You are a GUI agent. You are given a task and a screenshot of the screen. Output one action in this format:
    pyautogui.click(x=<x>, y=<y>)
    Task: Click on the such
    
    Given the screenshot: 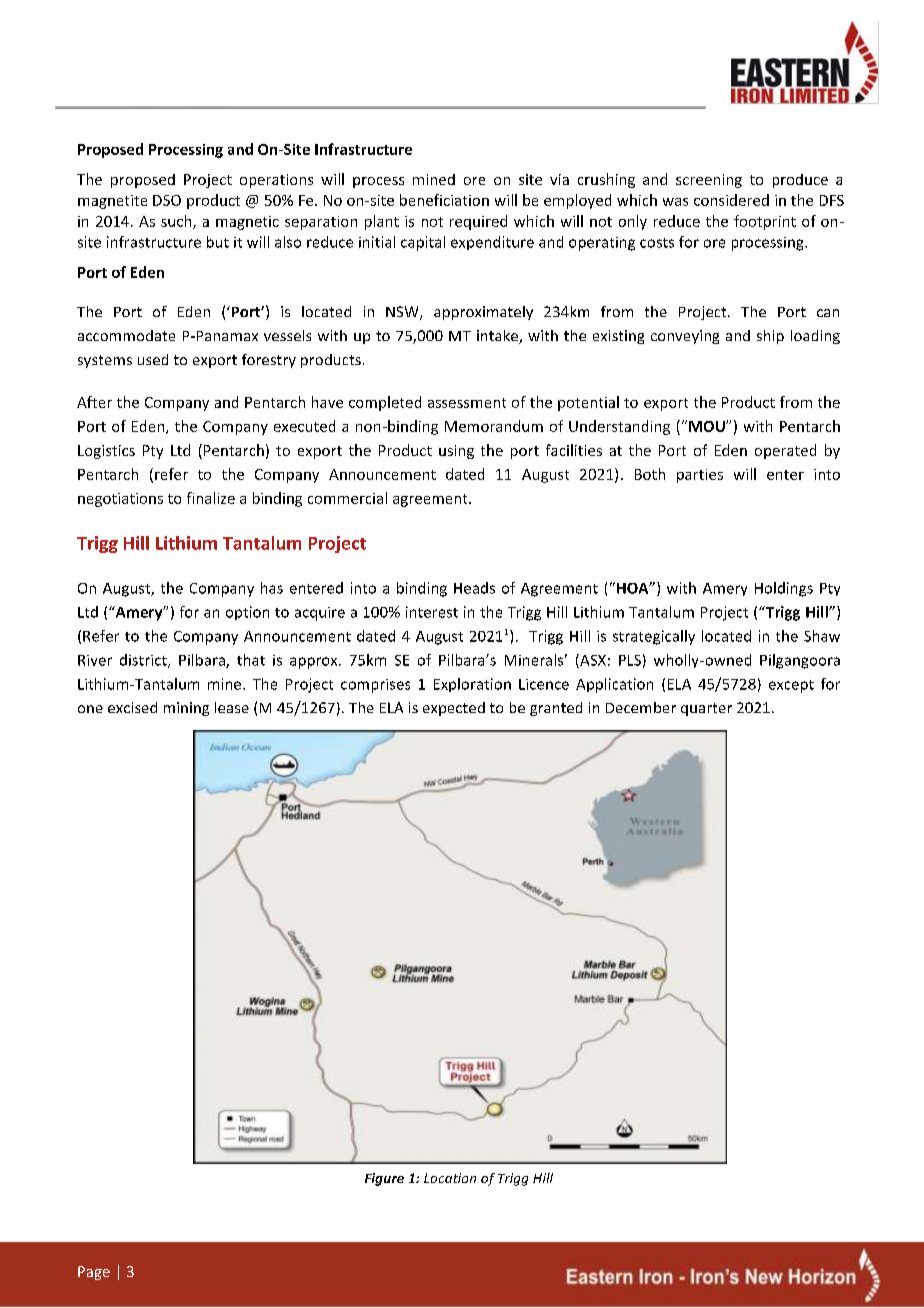 What is the action you would take?
    pyautogui.click(x=177, y=222)
